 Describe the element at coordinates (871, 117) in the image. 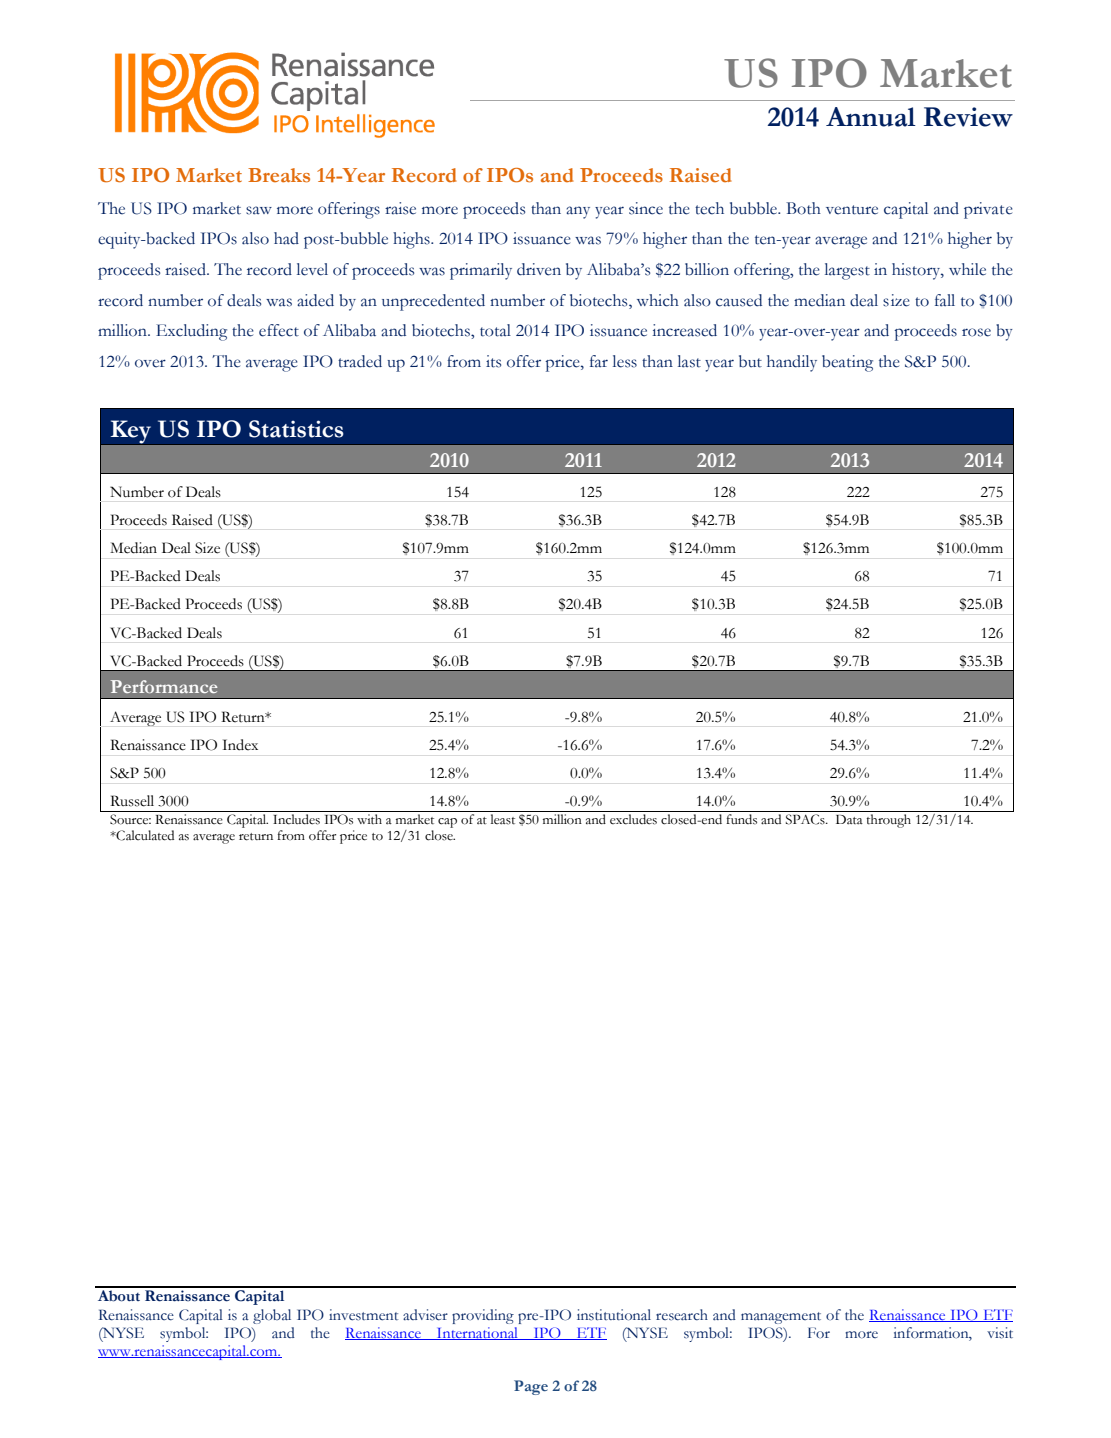

I see `Annual` at that location.
